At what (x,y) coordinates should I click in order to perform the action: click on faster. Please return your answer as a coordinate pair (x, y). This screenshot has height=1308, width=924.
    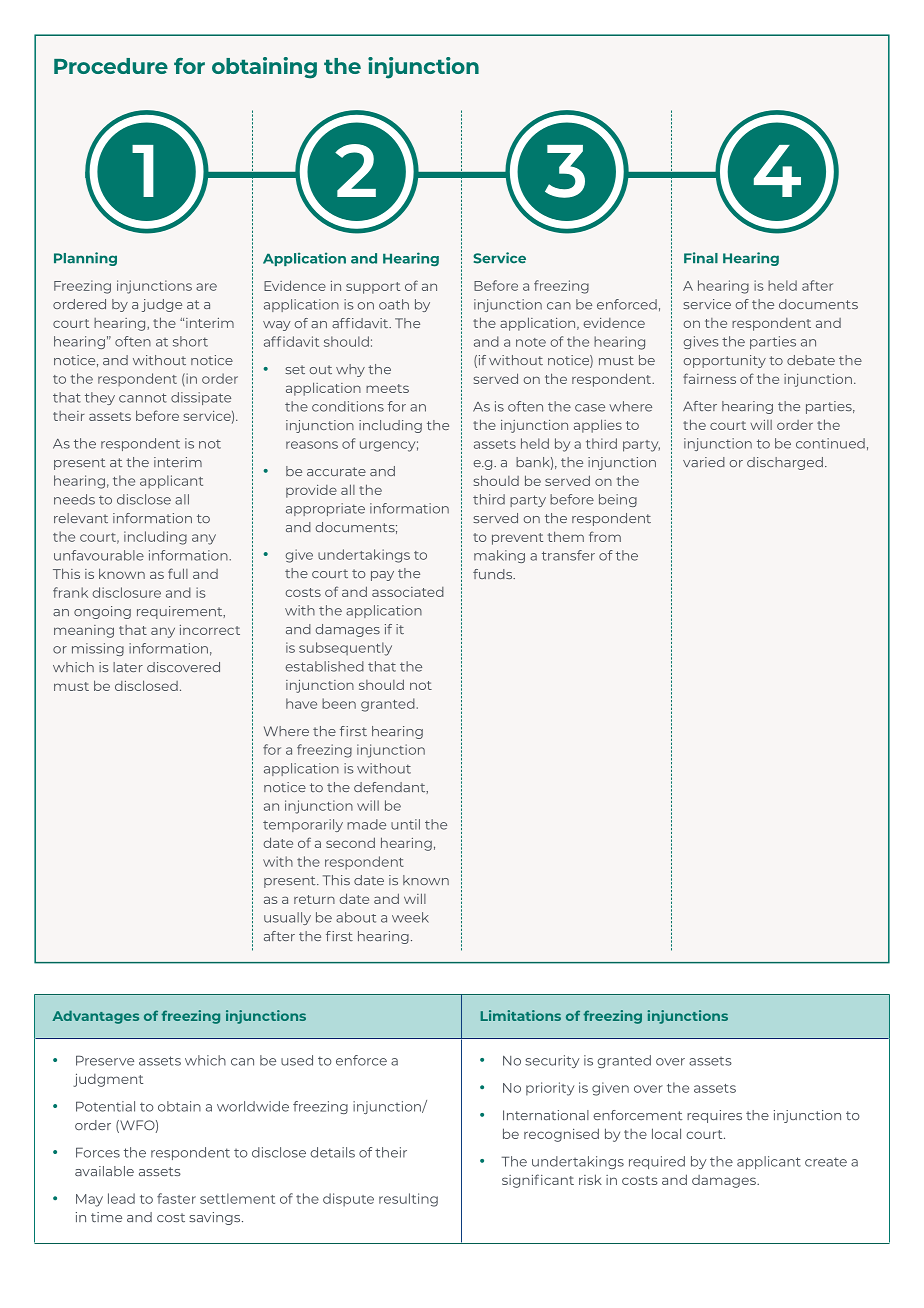
    Looking at the image, I should click on (176, 1198).
